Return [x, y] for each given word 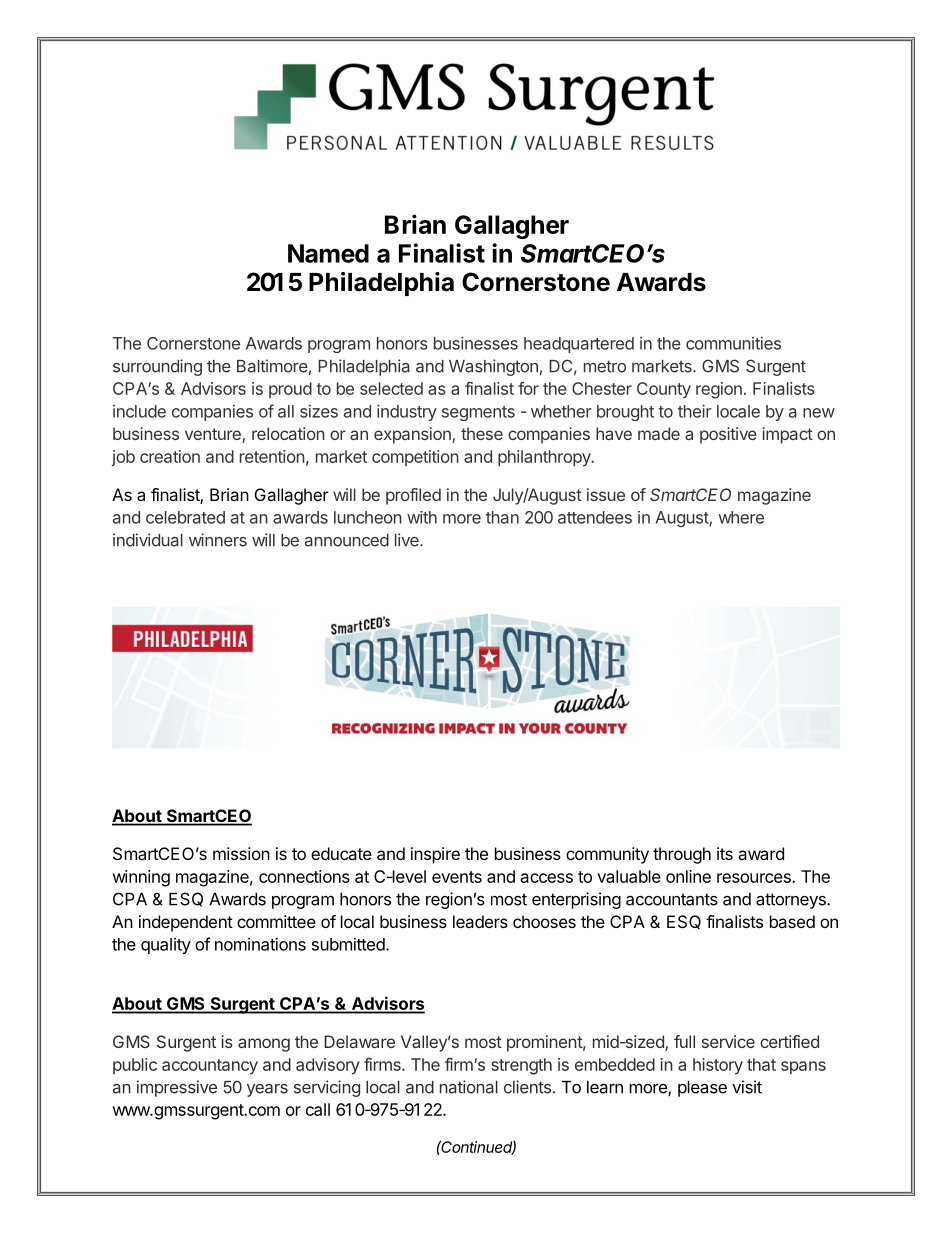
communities [733, 343]
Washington [493, 367]
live [408, 540]
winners [218, 540]
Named [328, 253]
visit [747, 1087]
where [741, 517]
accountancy [210, 1067]
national [469, 1087]
